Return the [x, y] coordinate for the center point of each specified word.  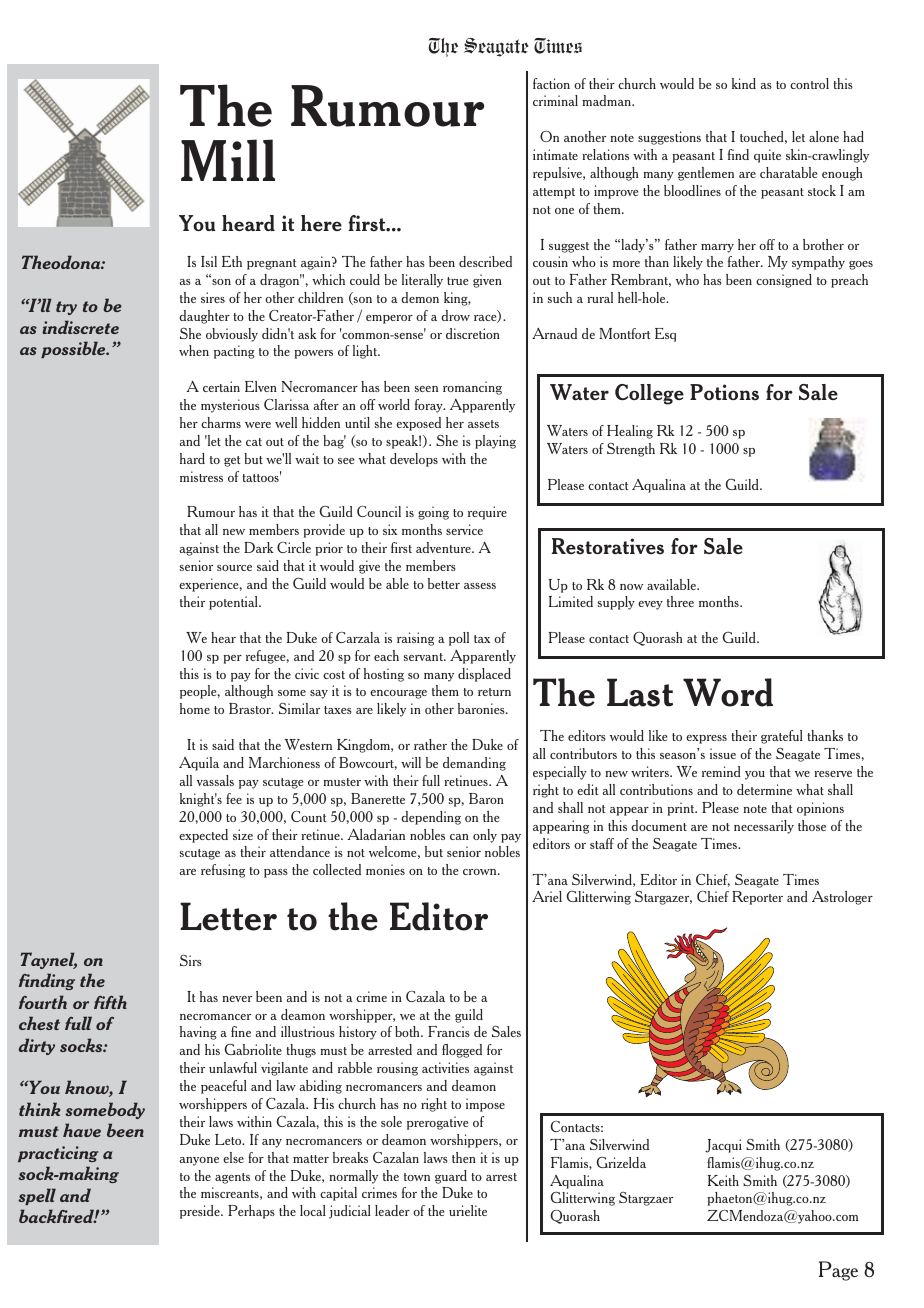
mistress [201, 476]
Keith [723, 1180]
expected [203, 836]
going [433, 513]
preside [201, 1212]
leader [392, 1210]
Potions [724, 392]
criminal [555, 100]
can [459, 837]
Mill [228, 160]
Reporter [757, 898]
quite [767, 156]
